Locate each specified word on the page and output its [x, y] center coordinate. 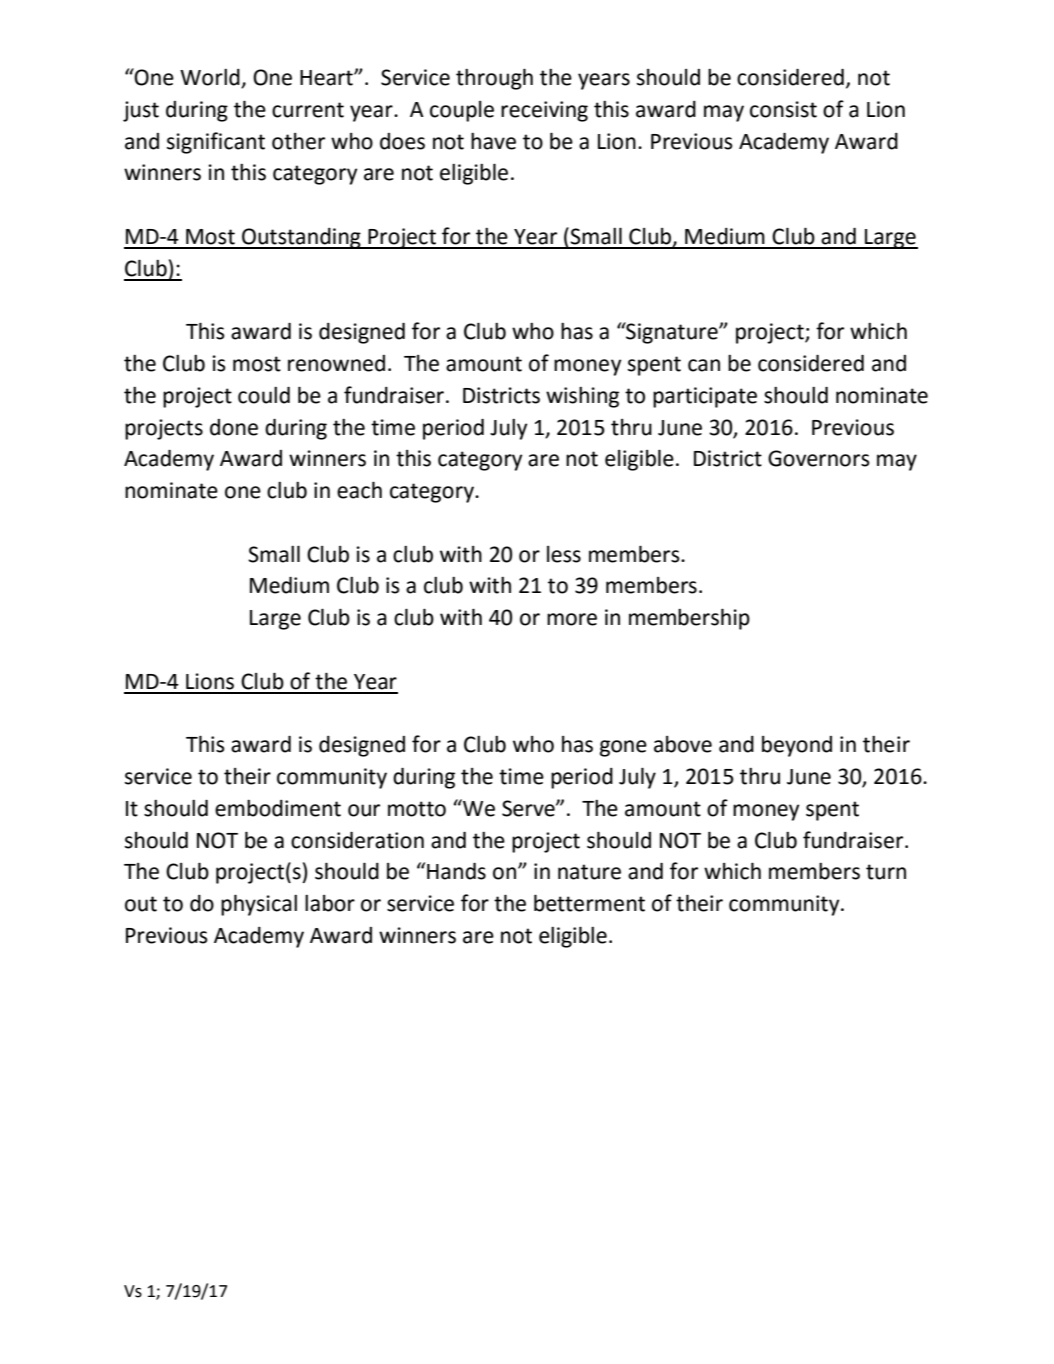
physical [259, 905]
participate [705, 397]
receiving [544, 111]
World [211, 78]
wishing [582, 397]
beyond [797, 746]
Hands [456, 871]
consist [783, 109]
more [572, 619]
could [264, 395]
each [359, 490]
